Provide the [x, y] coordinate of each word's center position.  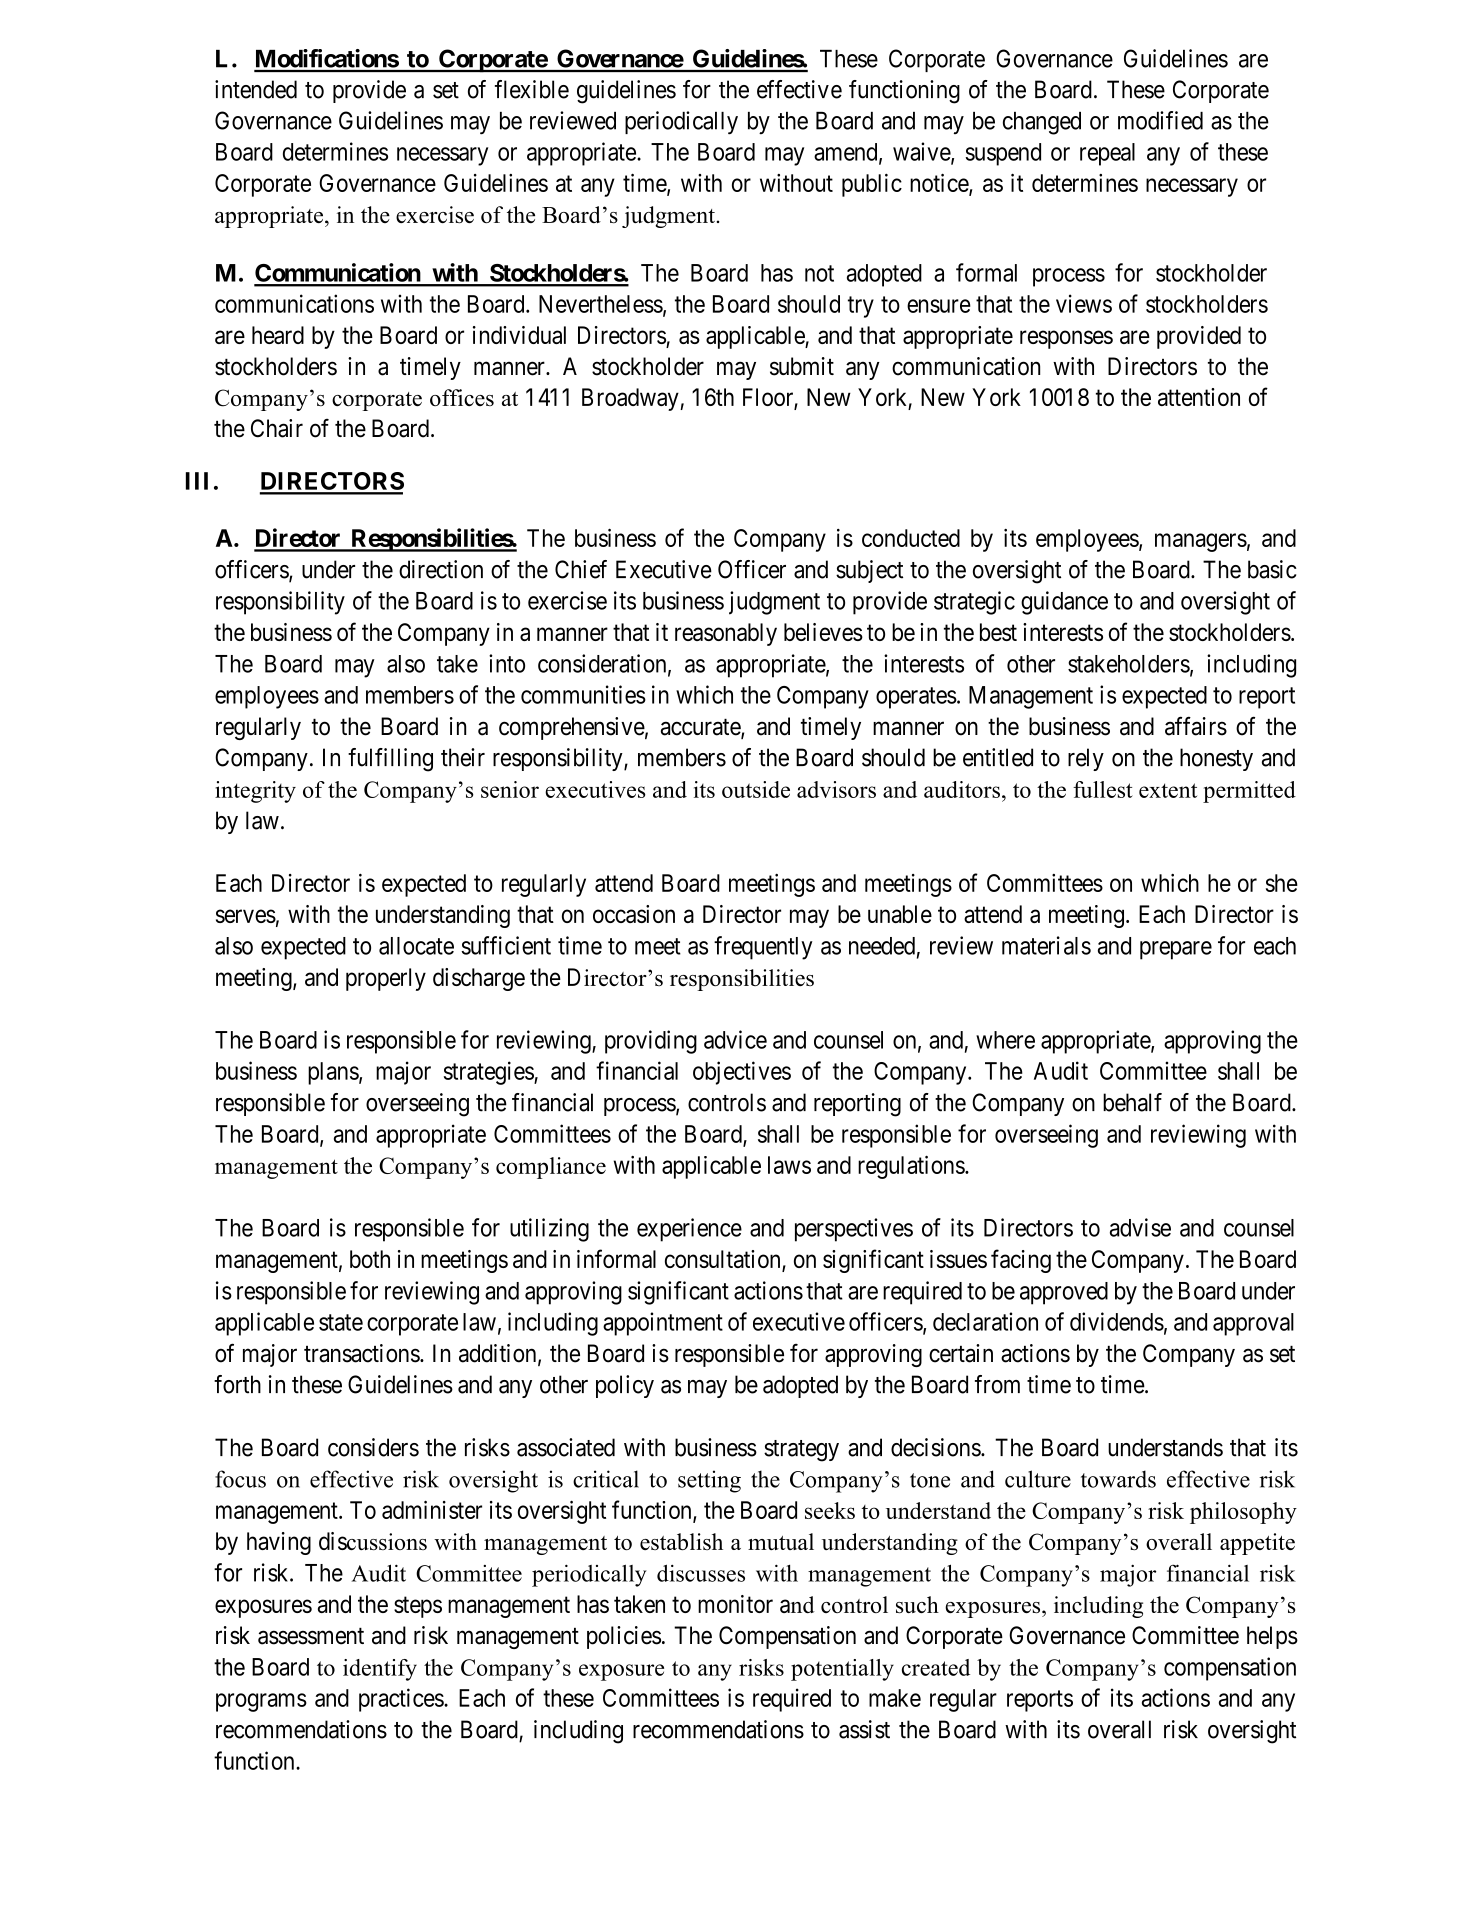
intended [256, 89]
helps [1272, 1637]
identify [380, 1670]
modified [1160, 120]
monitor [735, 1604]
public [872, 185]
